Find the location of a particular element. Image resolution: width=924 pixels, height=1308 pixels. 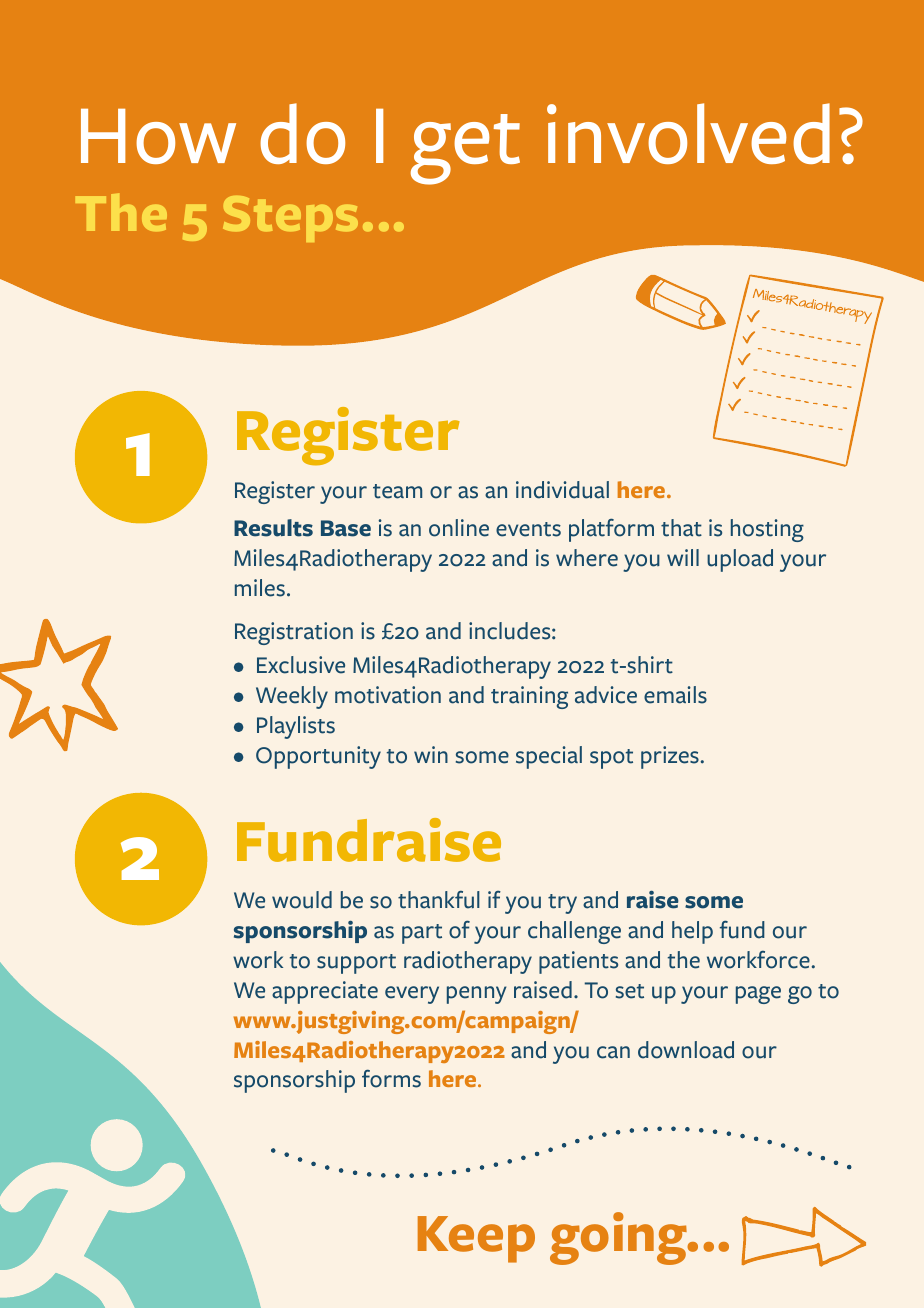

training is located at coordinates (529, 697).
